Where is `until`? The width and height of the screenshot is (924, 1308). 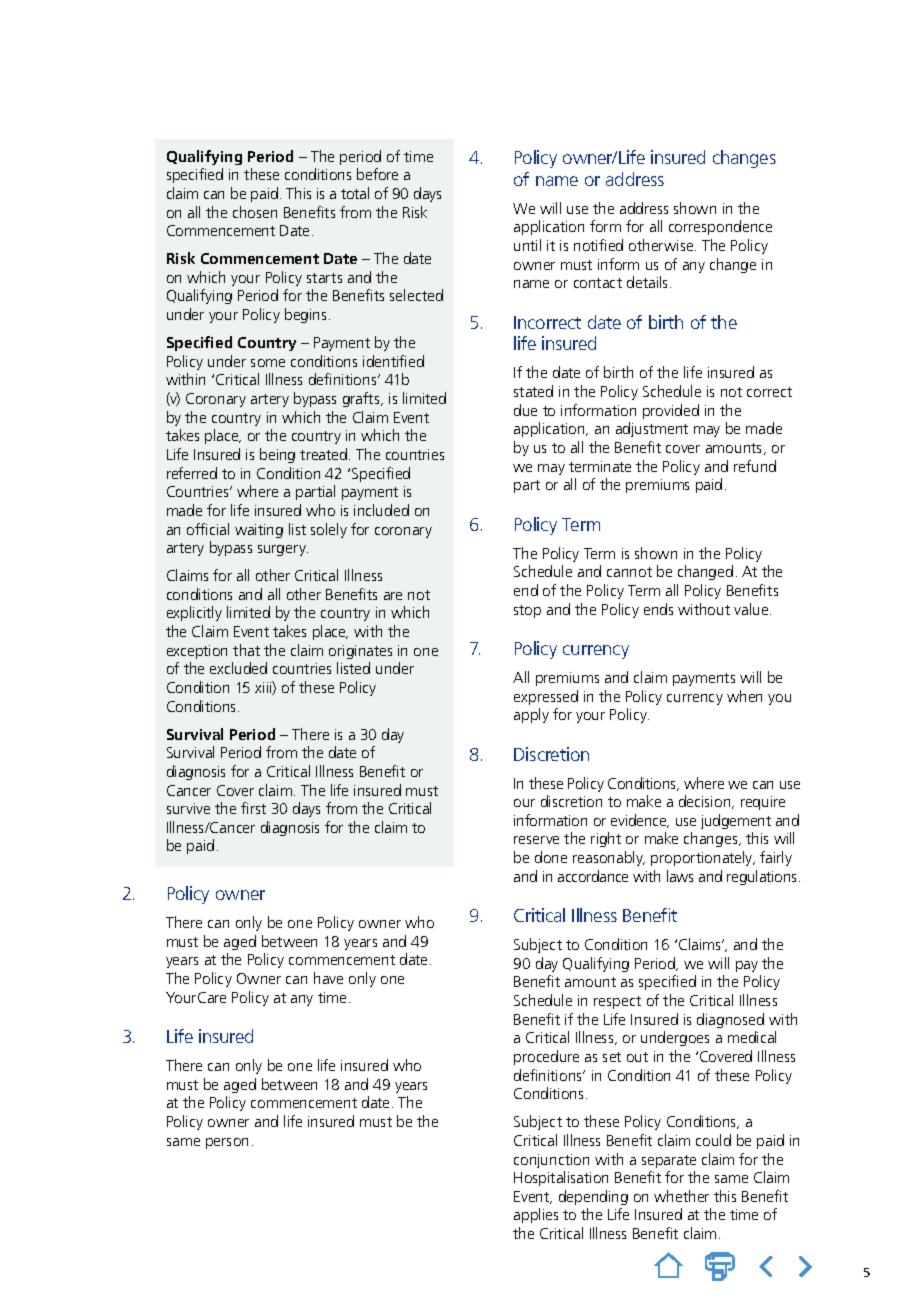
until is located at coordinates (527, 245).
